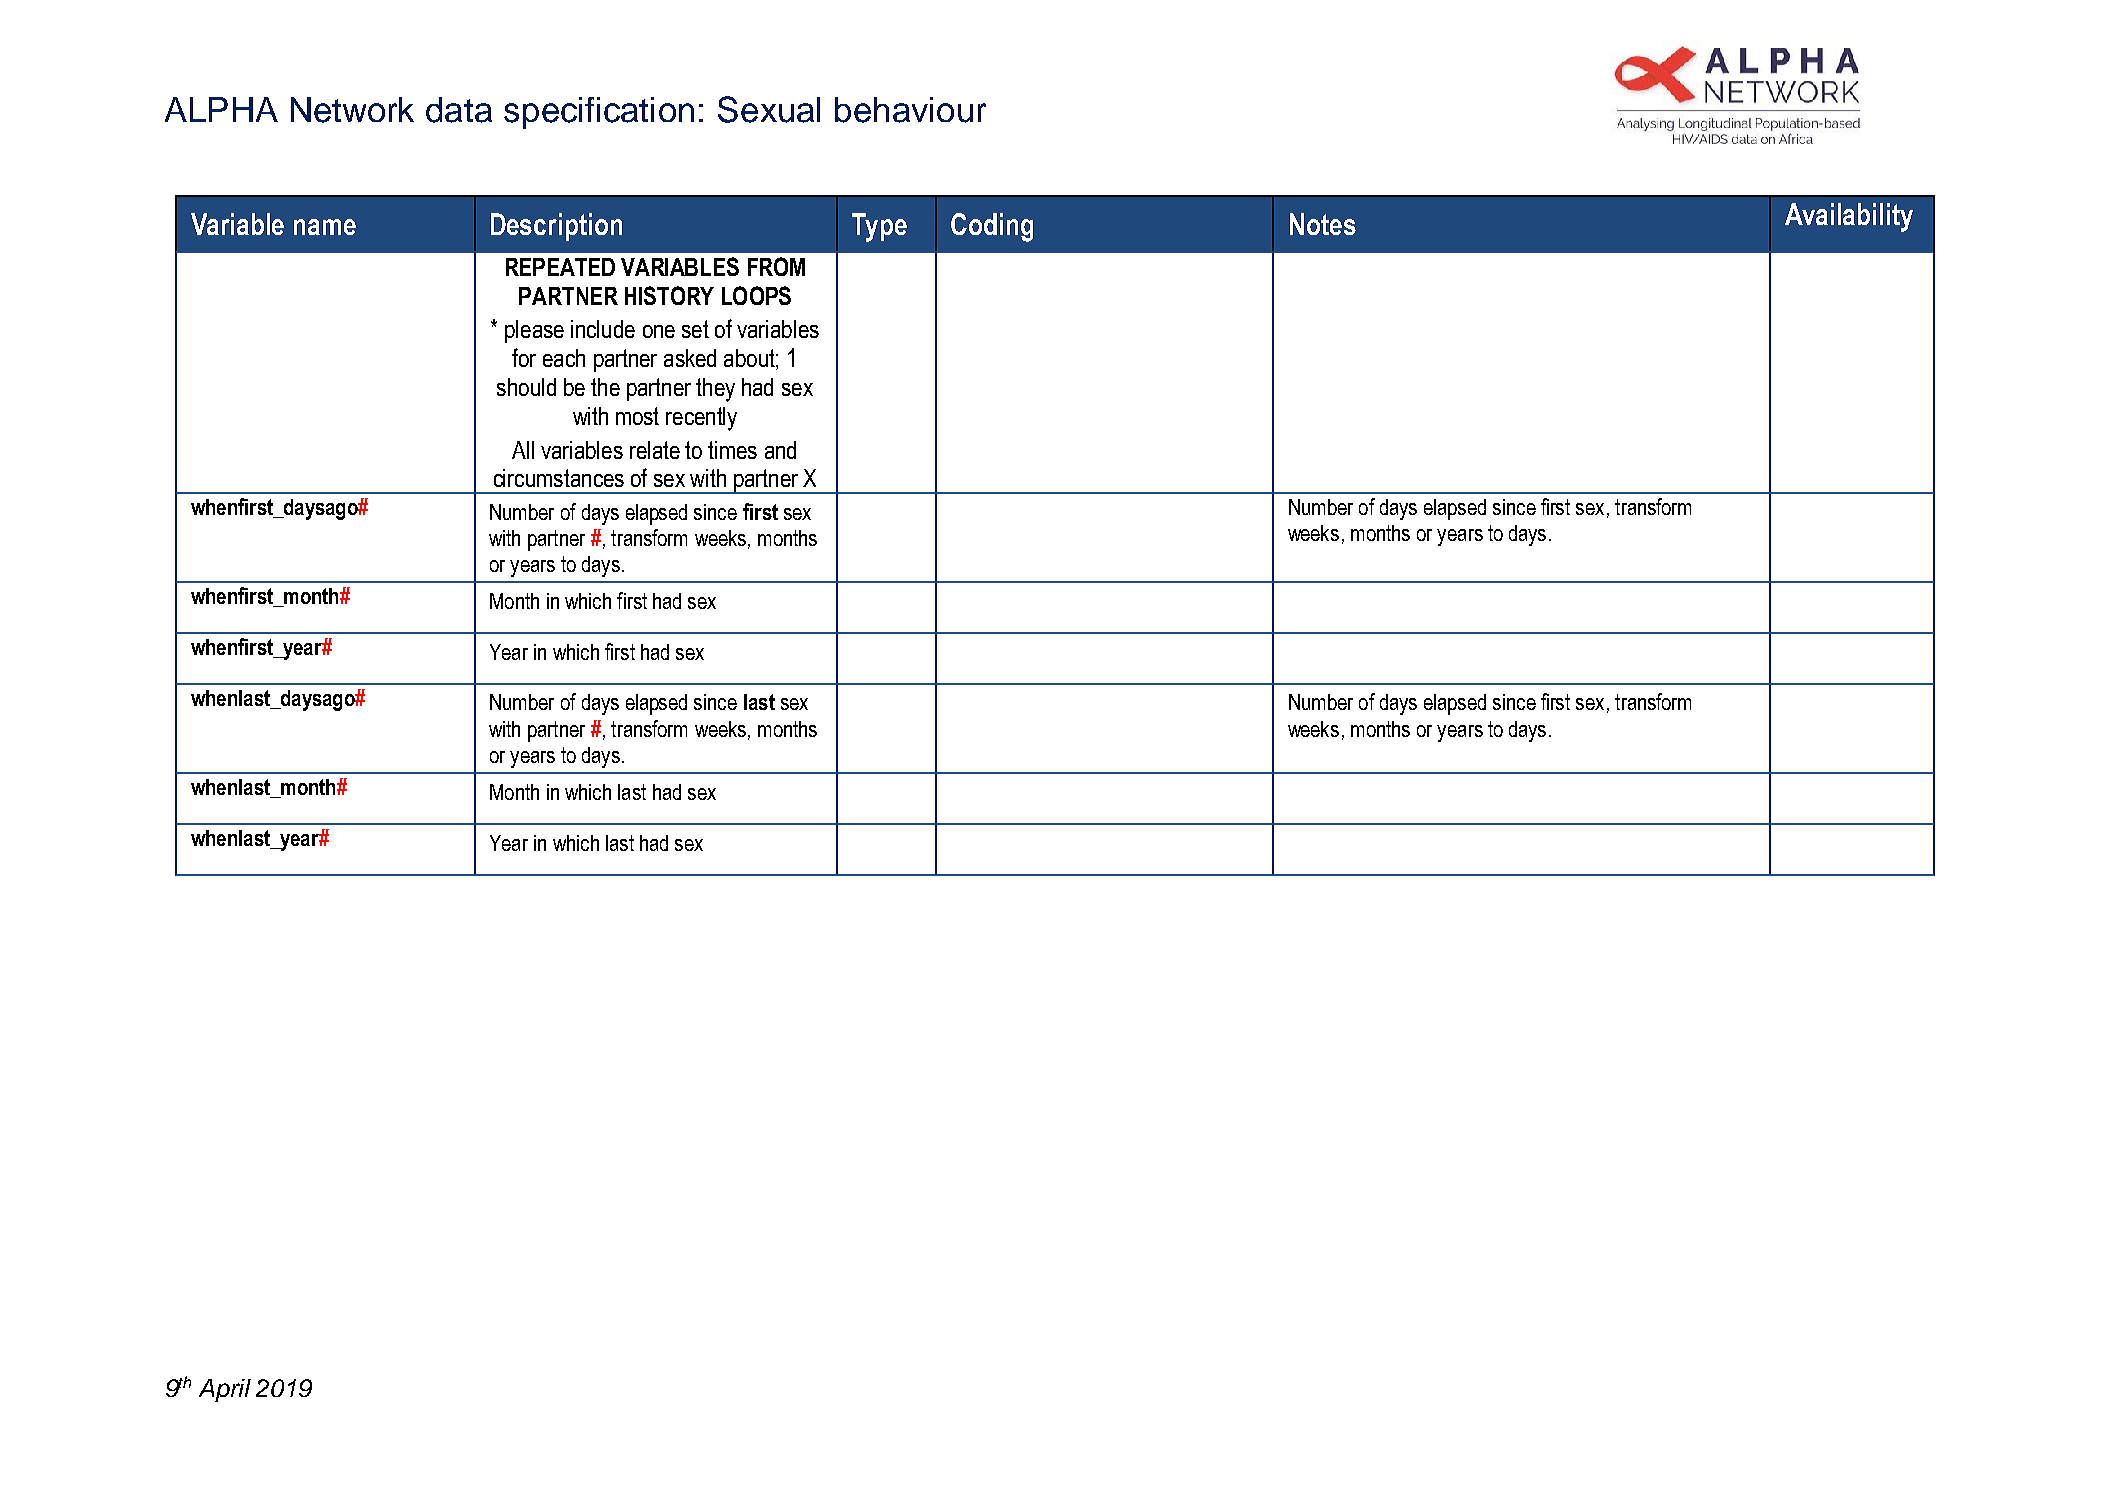 The image size is (2108, 1490). What do you see at coordinates (655, 450) in the screenshot?
I see `relate` at bounding box center [655, 450].
